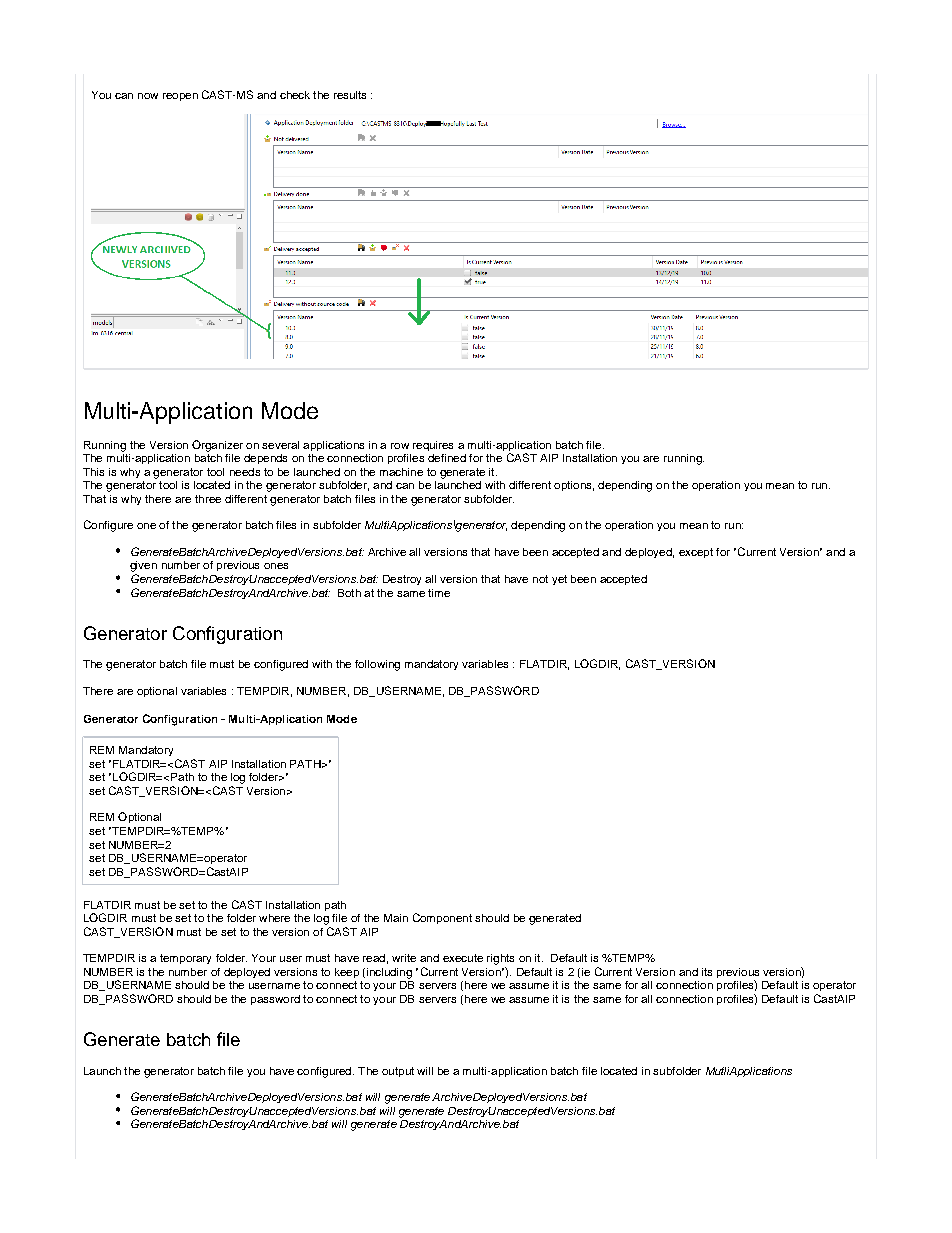  What do you see at coordinates (377, 665) in the page?
I see `following` at bounding box center [377, 665].
